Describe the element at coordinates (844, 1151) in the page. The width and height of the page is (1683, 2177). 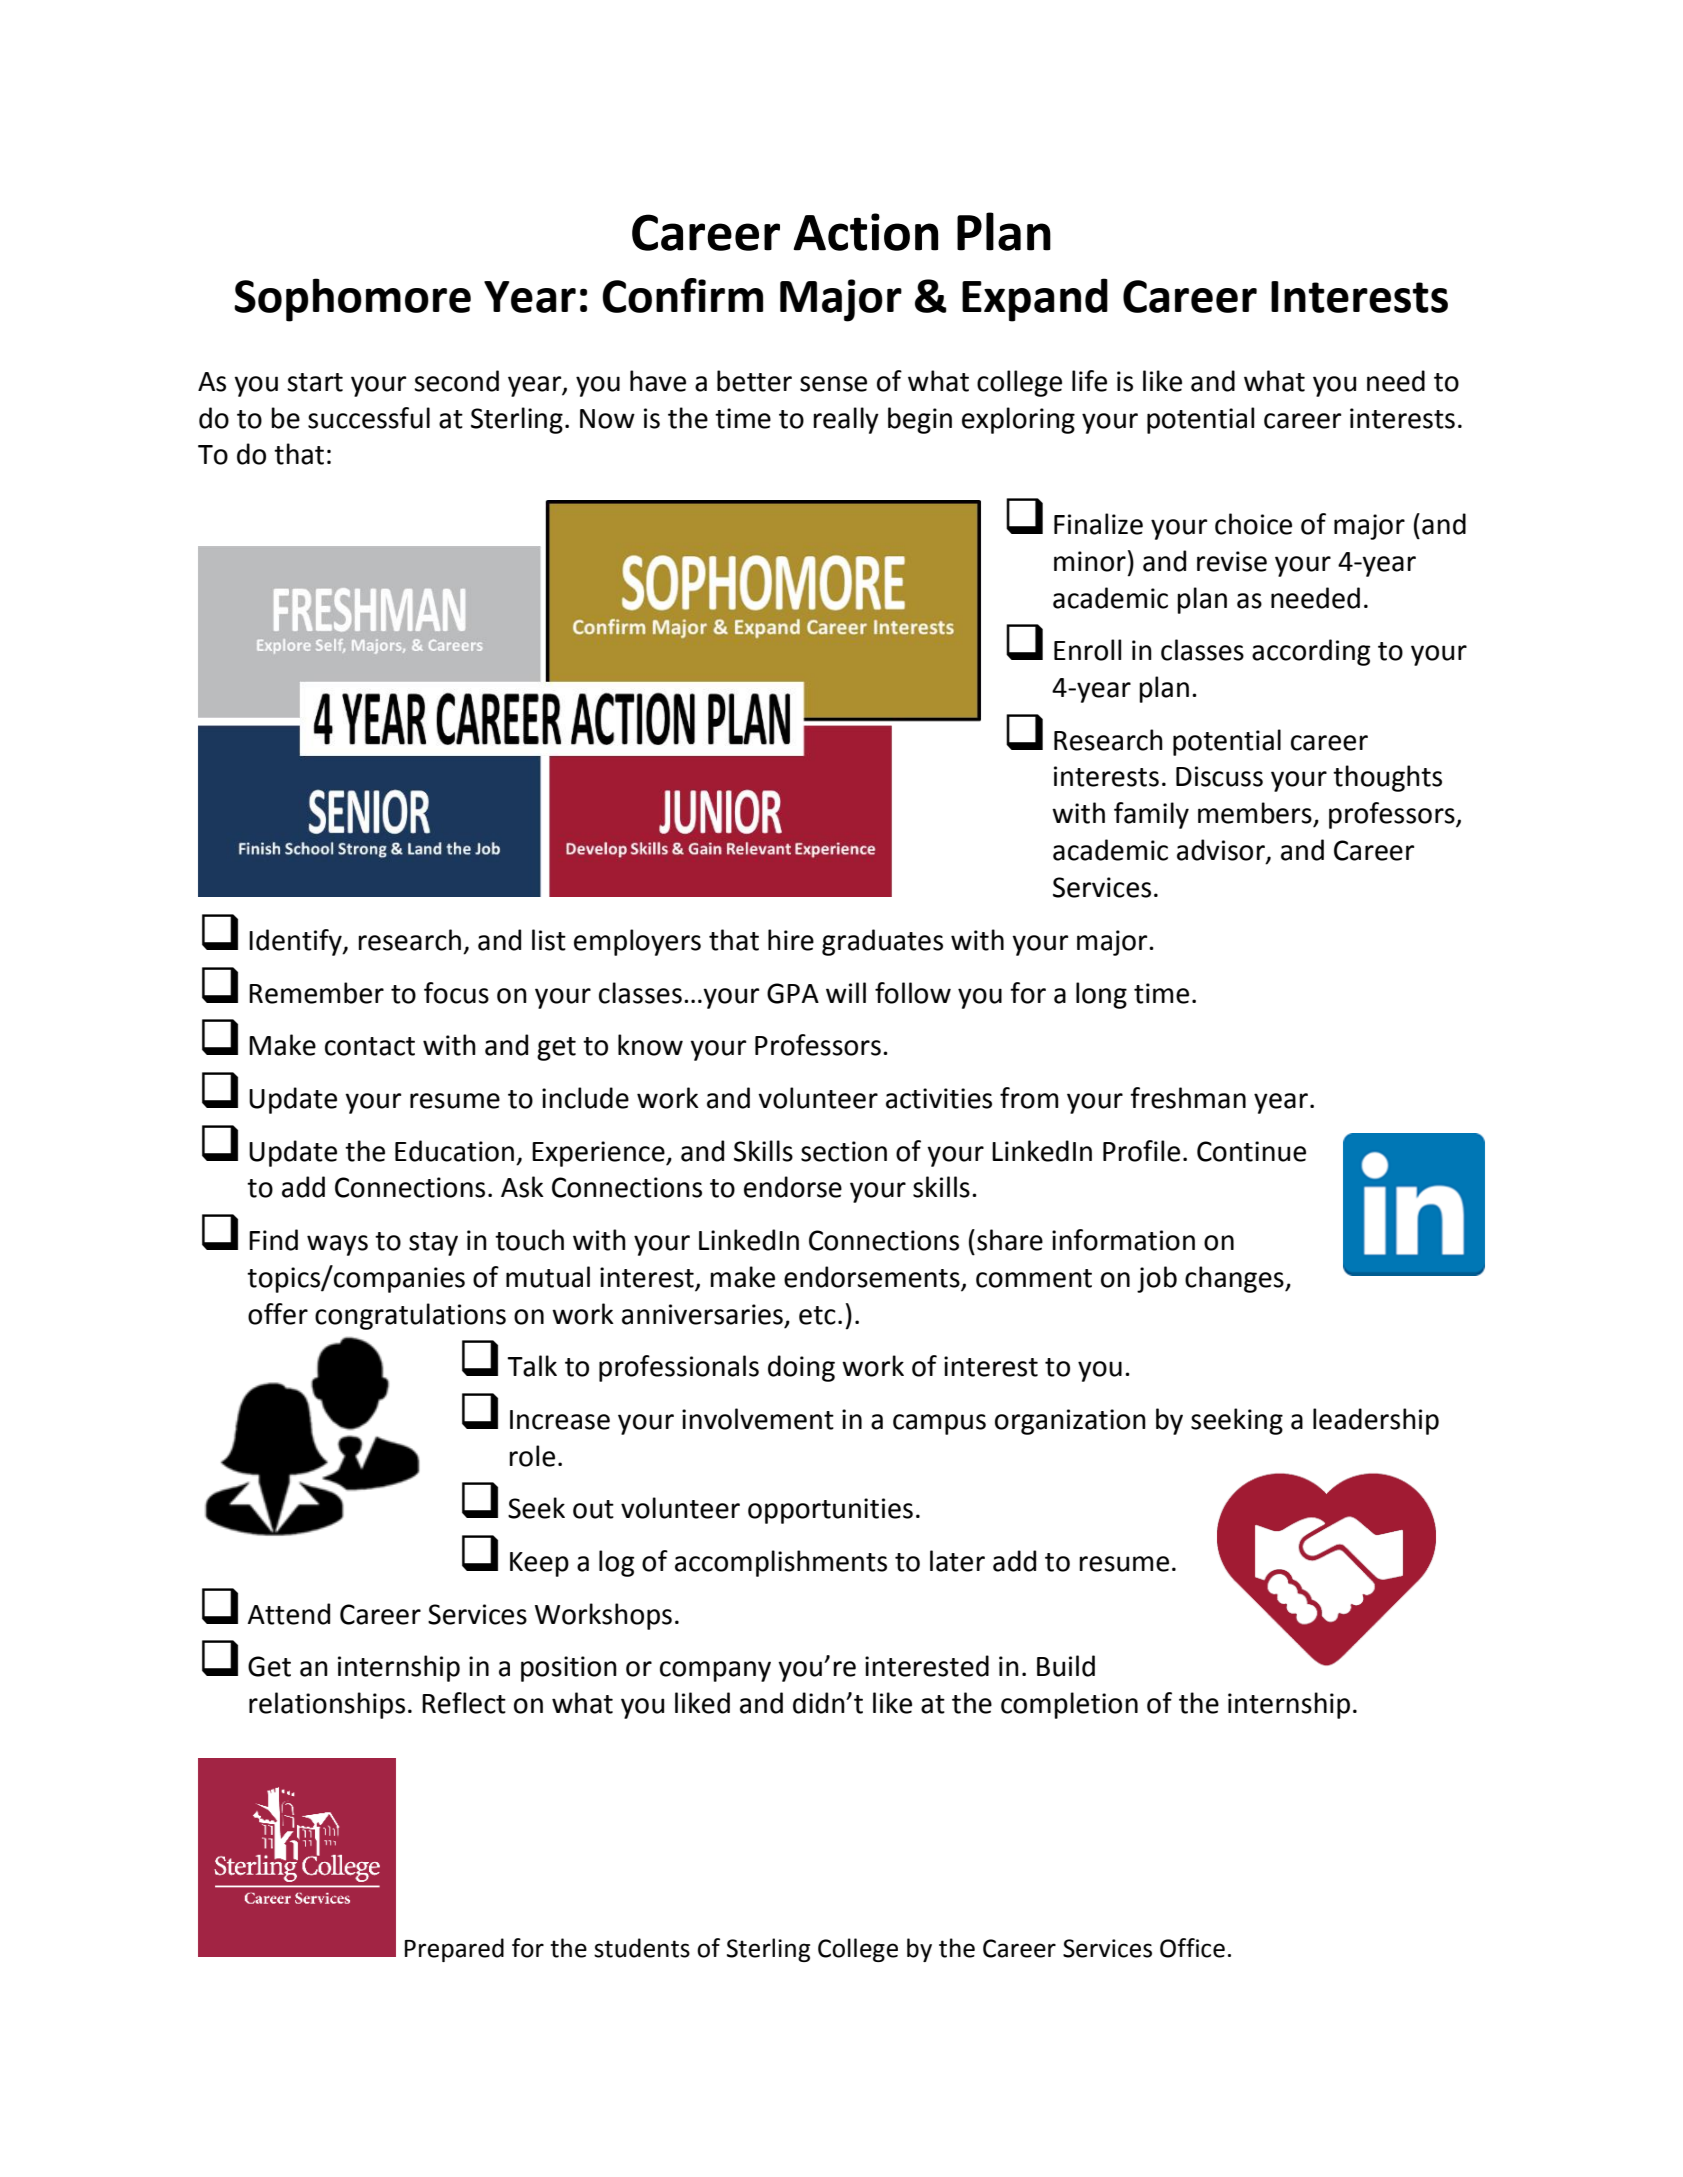
I see `section` at that location.
